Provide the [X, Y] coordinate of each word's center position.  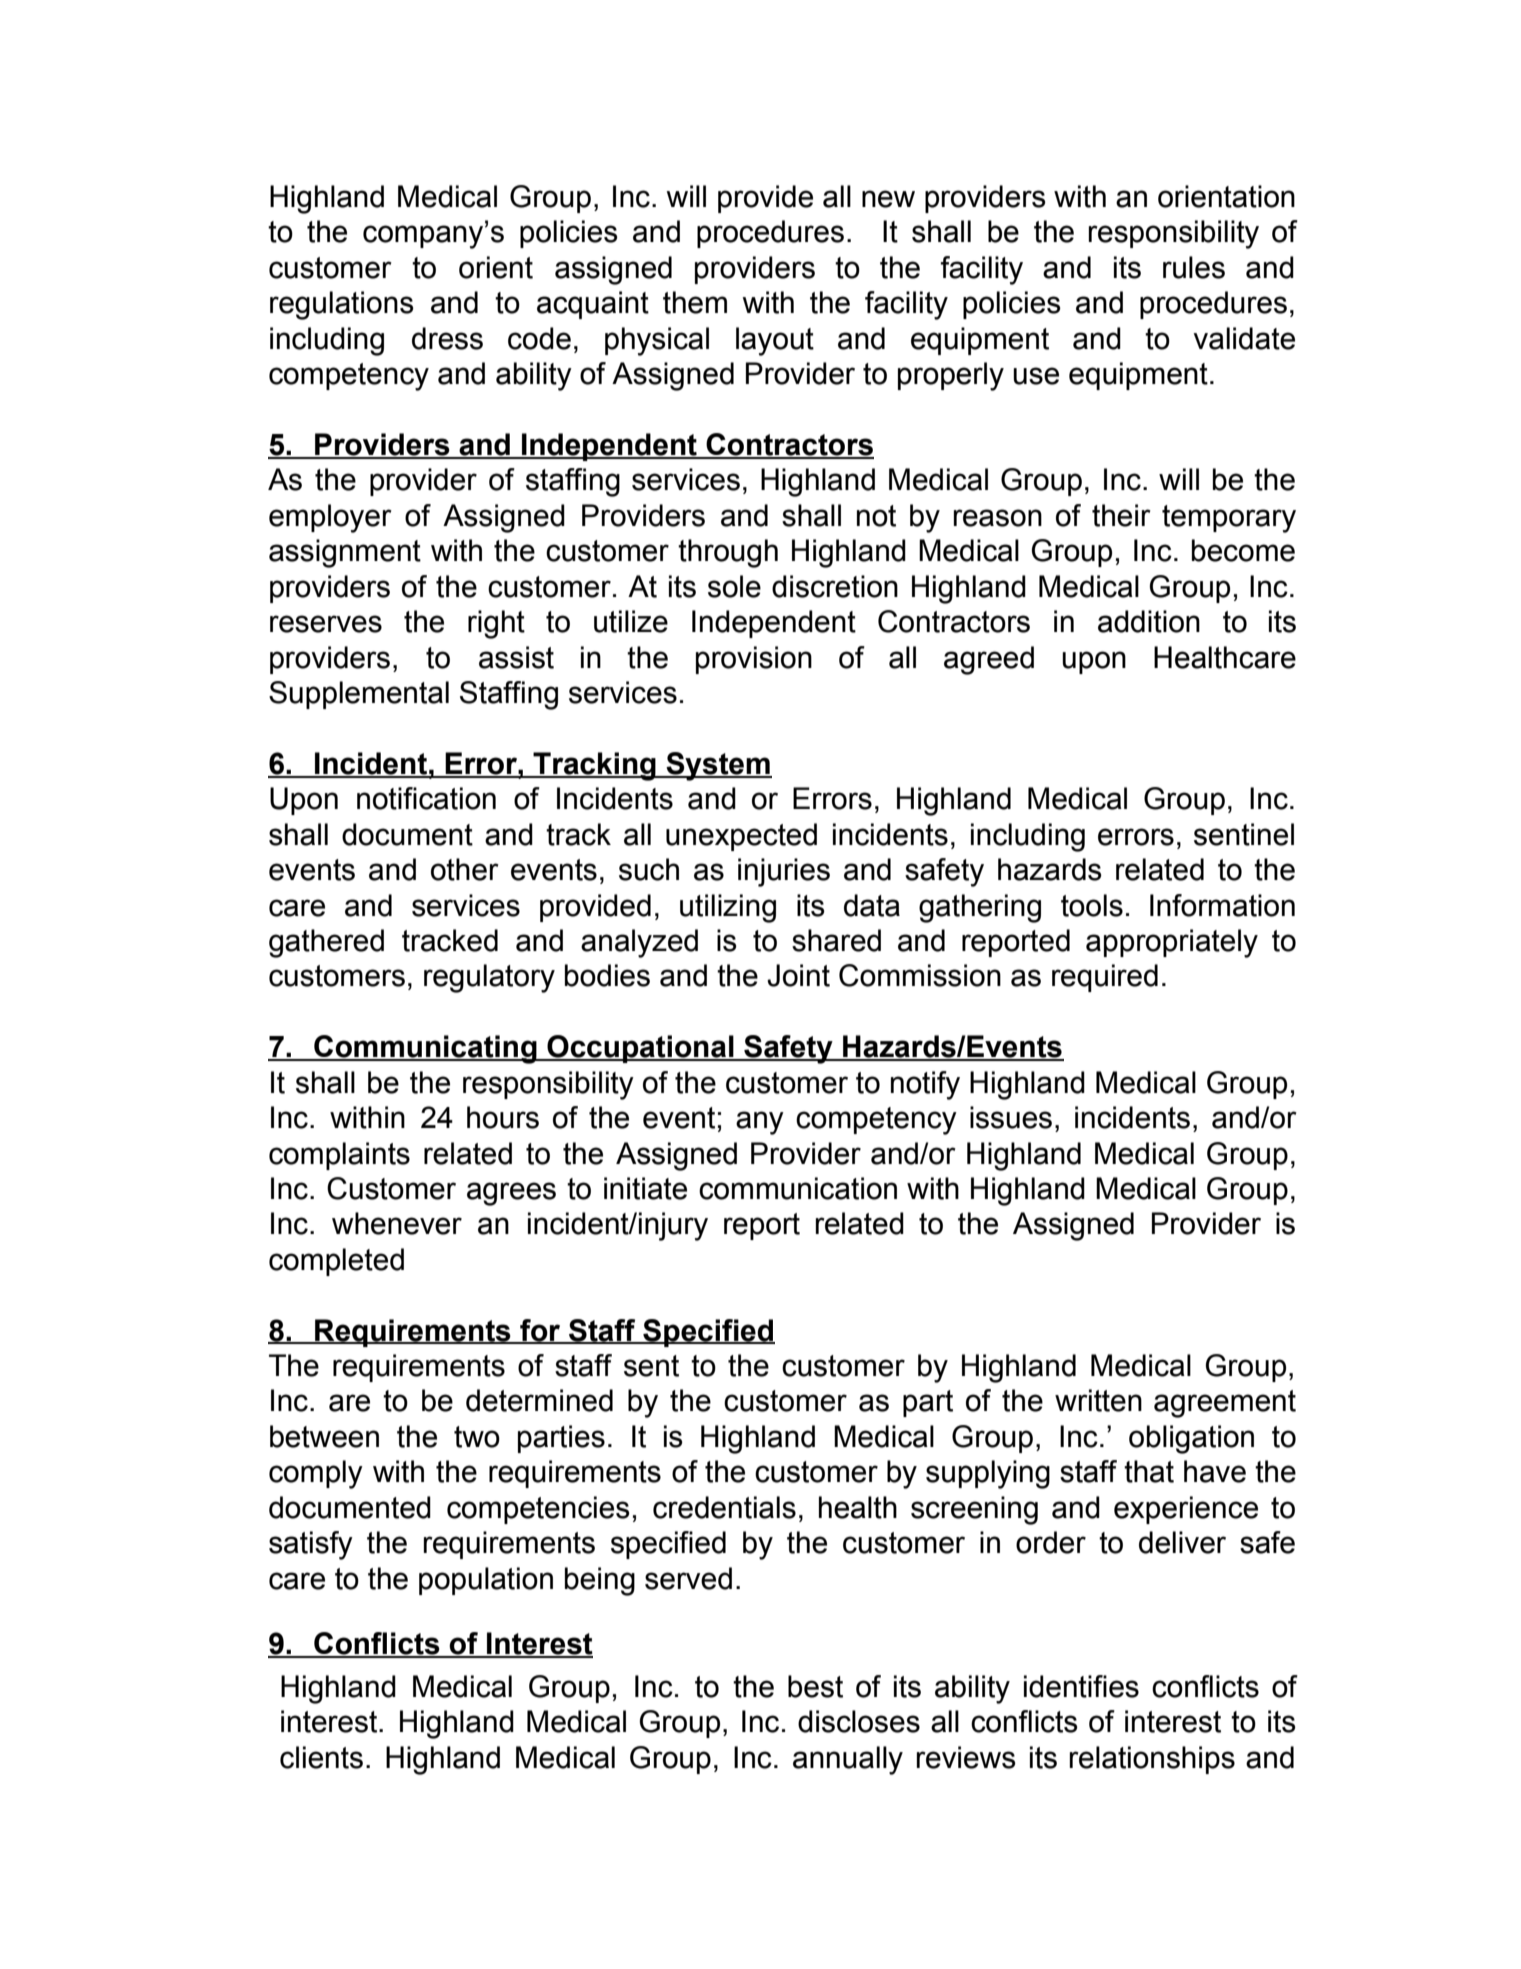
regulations [342, 305]
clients [321, 1757]
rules [1194, 267]
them [695, 302]
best [815, 1686]
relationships [1152, 1760]
